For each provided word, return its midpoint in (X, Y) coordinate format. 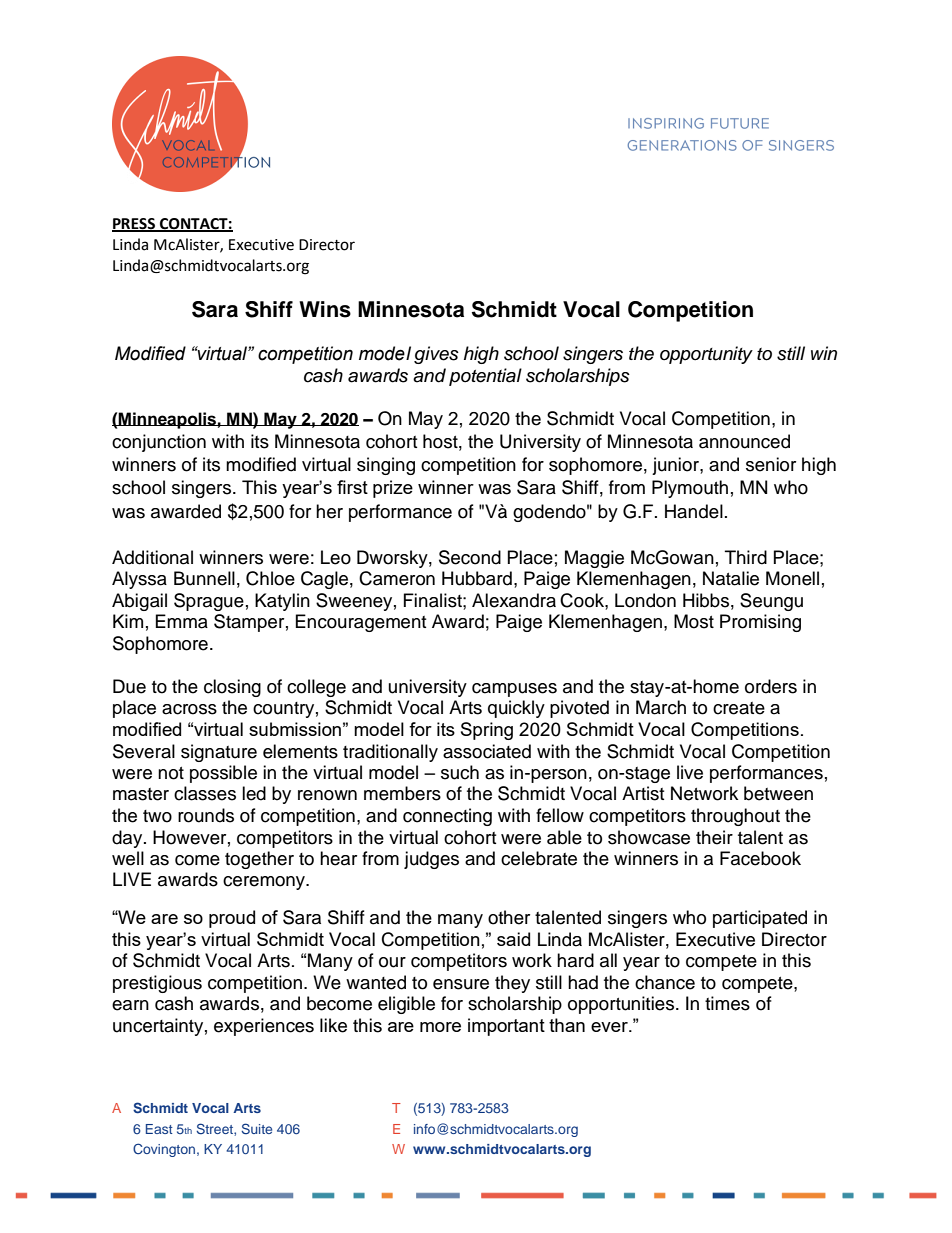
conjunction (159, 443)
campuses (514, 690)
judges (431, 860)
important (506, 1027)
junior (676, 466)
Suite (256, 1128)
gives (436, 355)
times (727, 1003)
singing (386, 466)
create (739, 708)
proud (232, 919)
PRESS (134, 224)
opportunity (706, 355)
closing (232, 688)
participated (760, 919)
